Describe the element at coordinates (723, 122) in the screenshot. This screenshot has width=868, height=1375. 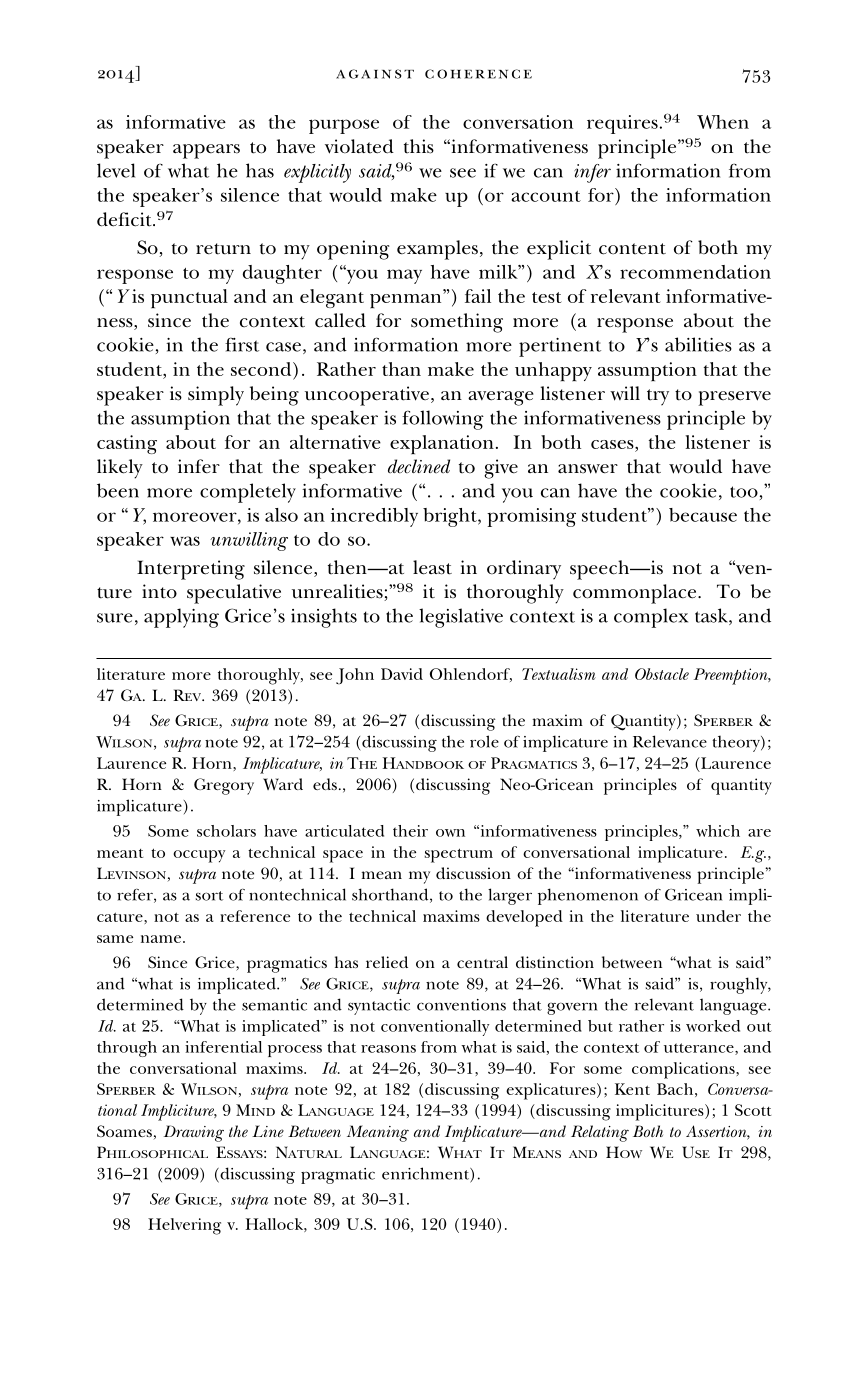
I see `When` at that location.
